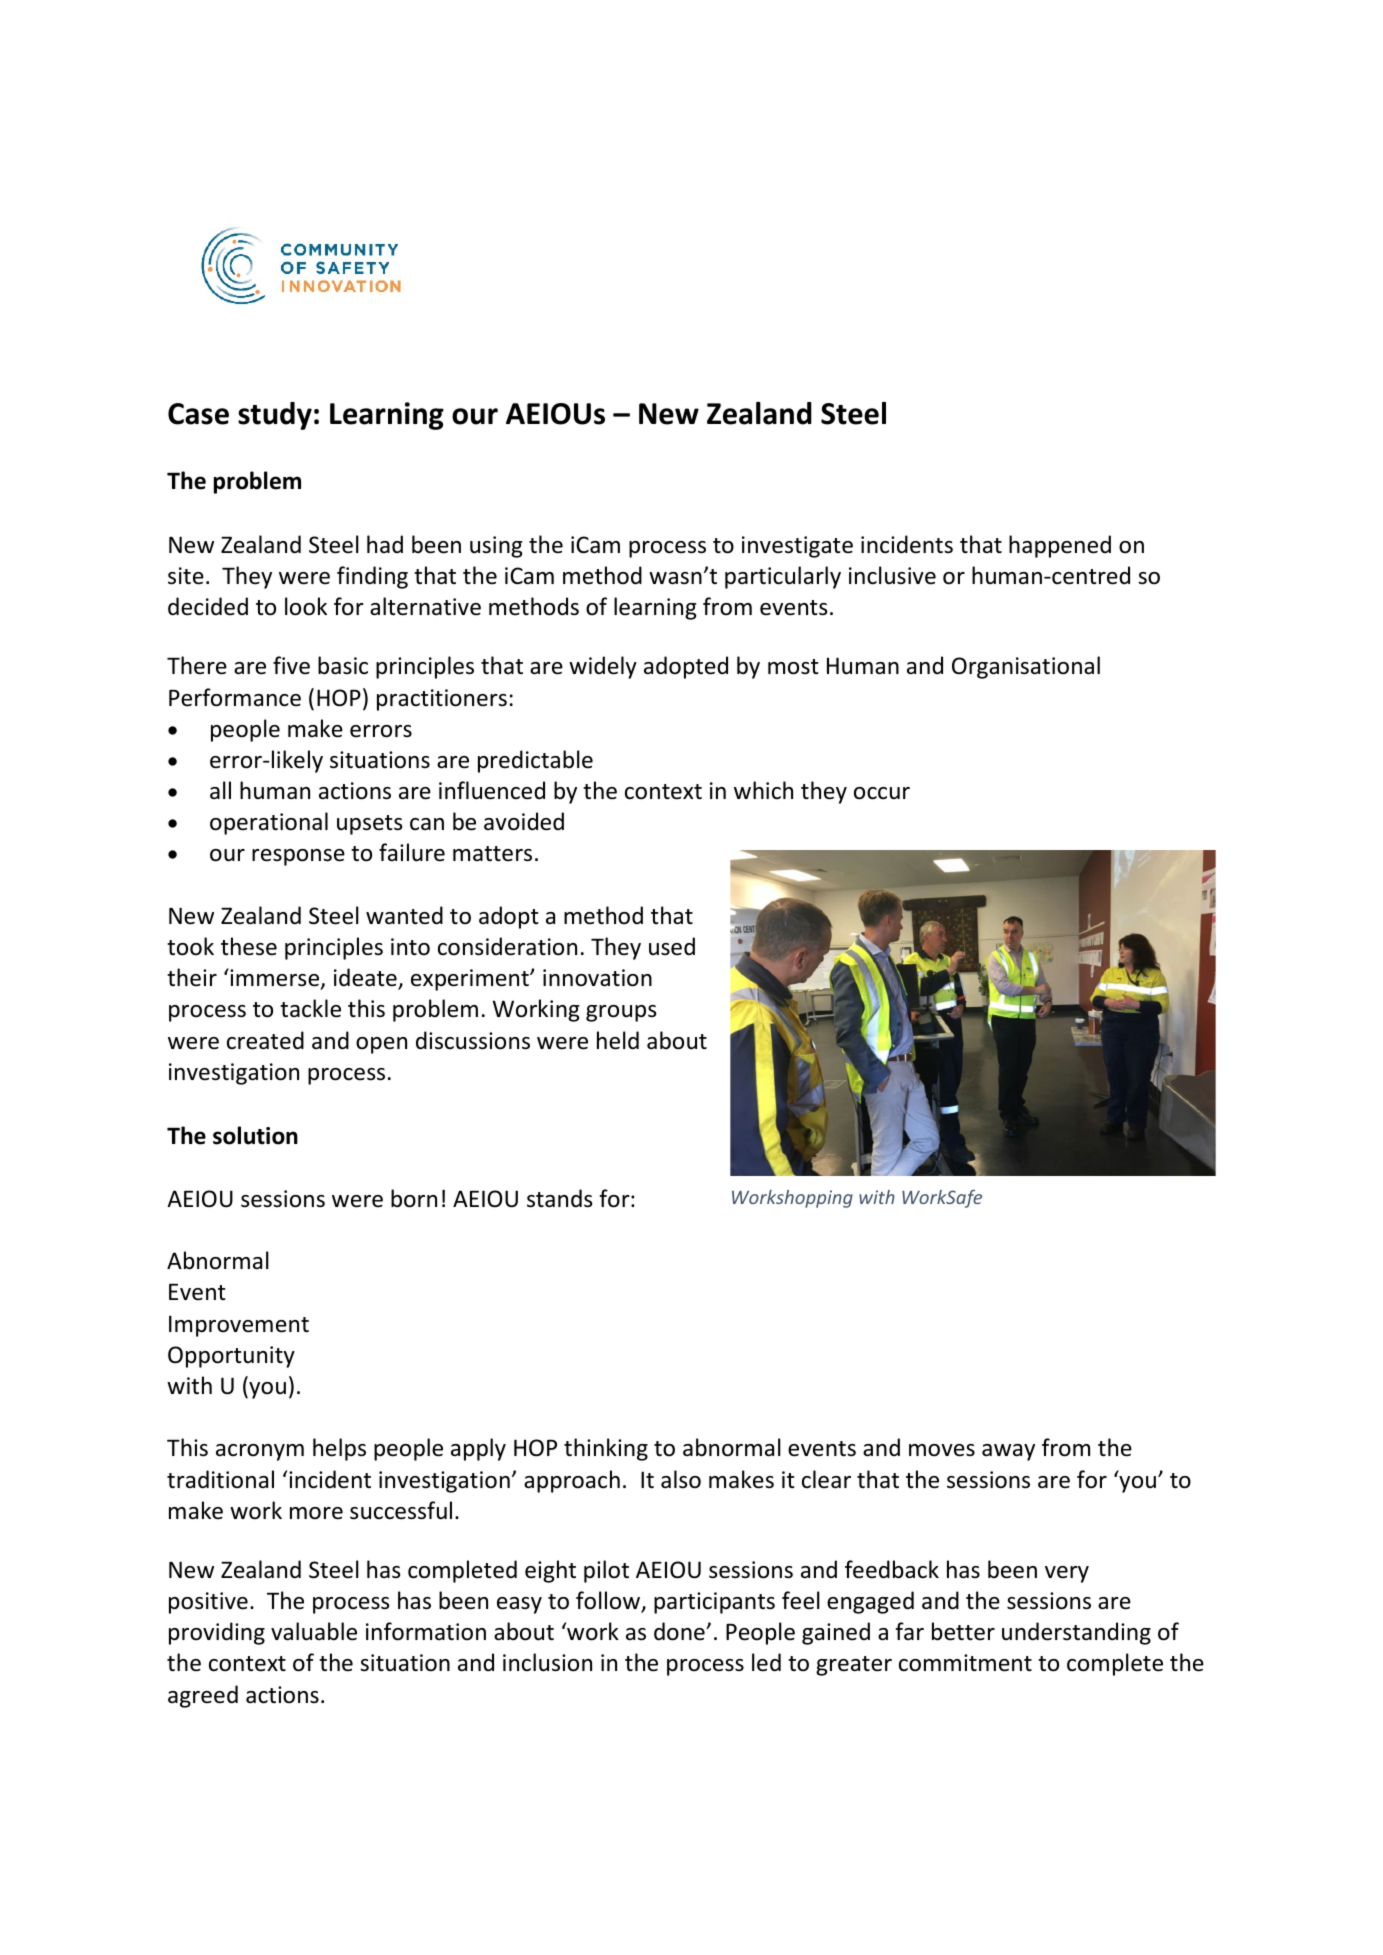  Describe the element at coordinates (882, 793) in the screenshot. I see `occur` at that location.
